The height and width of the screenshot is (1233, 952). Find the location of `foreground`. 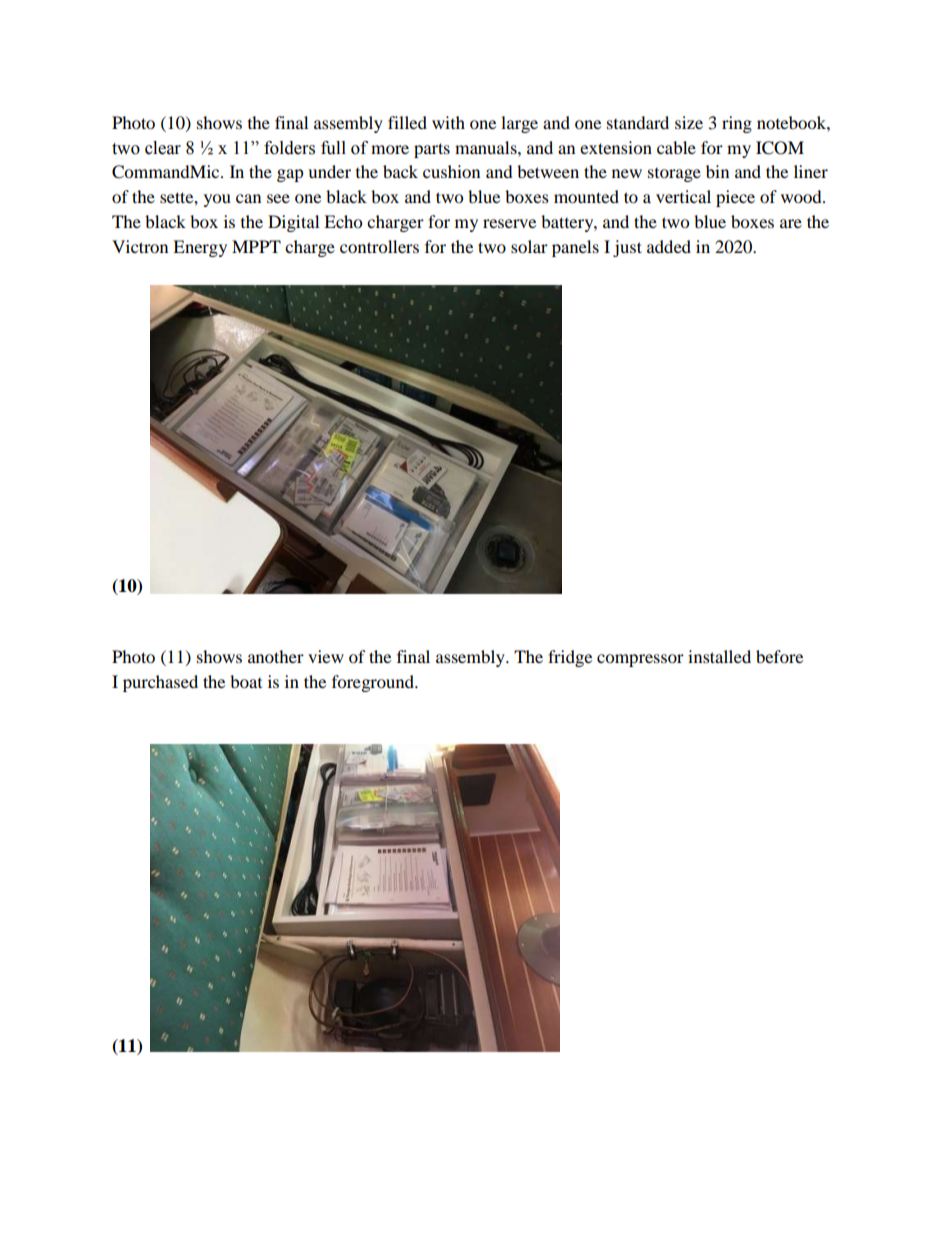

foreground is located at coordinates (374, 683).
